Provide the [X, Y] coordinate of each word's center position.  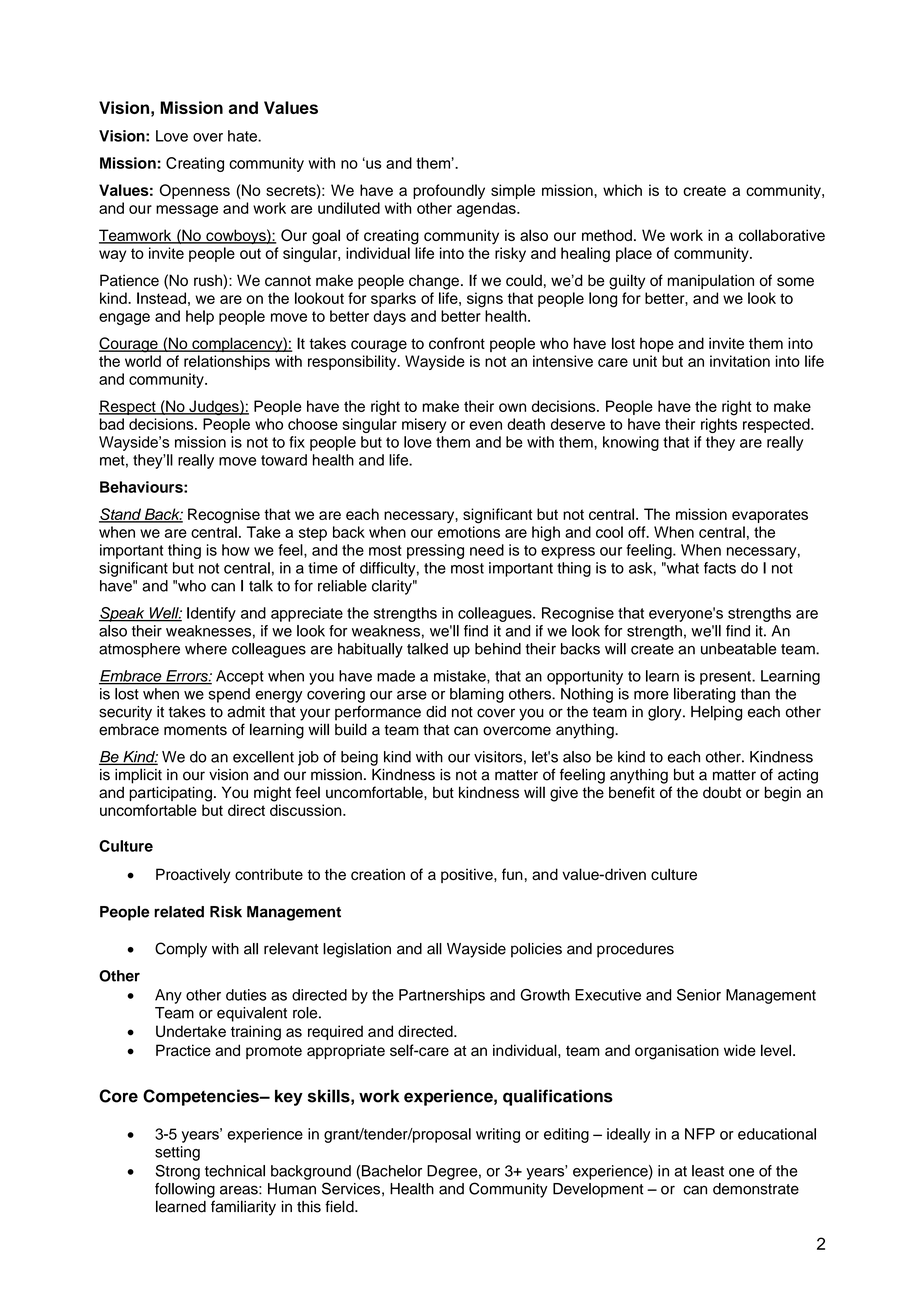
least [708, 1171]
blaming [477, 695]
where [206, 649]
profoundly [449, 191]
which [622, 190]
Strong [178, 1172]
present [726, 678]
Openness [195, 191]
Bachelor [392, 1171]
